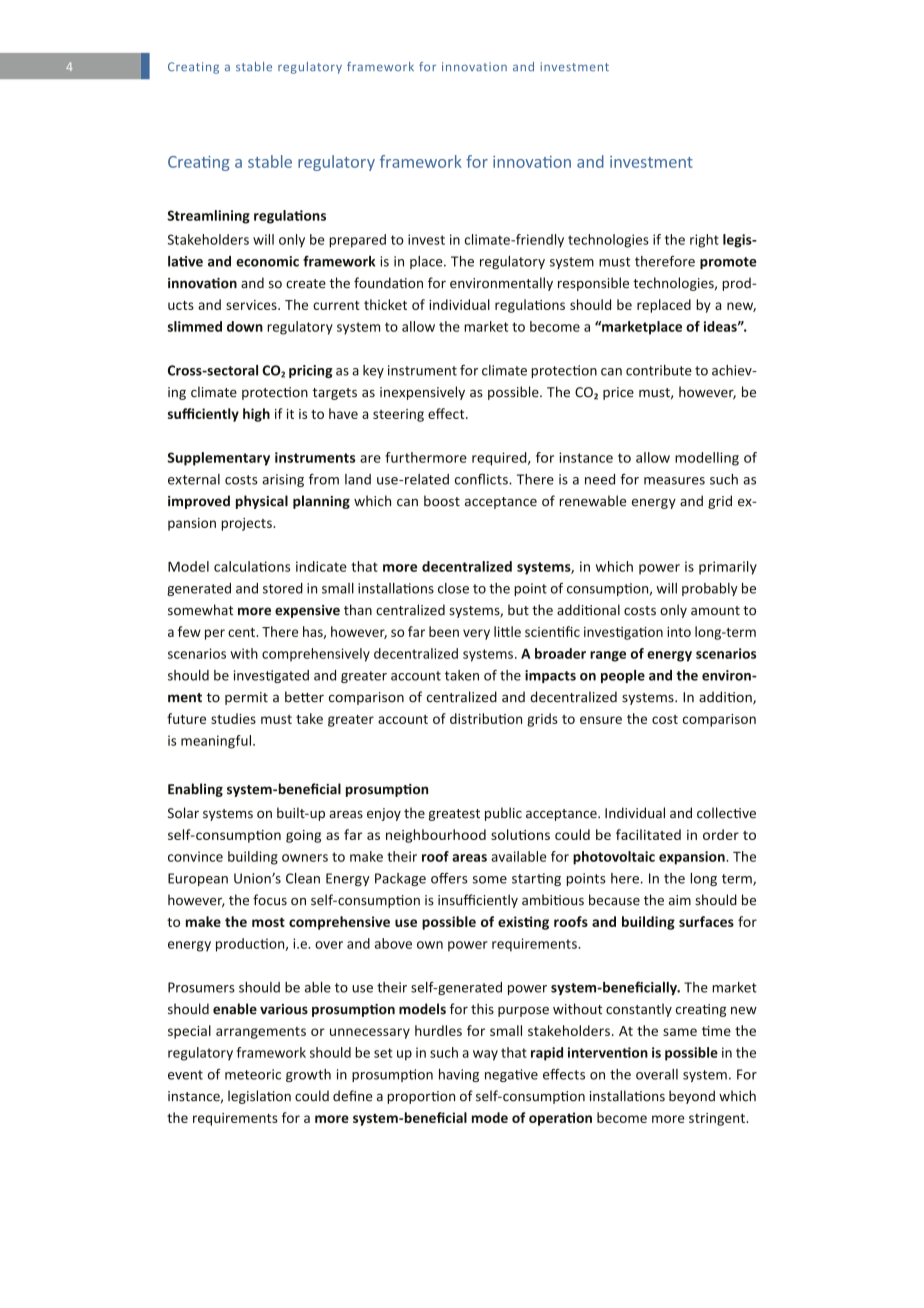  I want to click on people, so click(623, 676).
